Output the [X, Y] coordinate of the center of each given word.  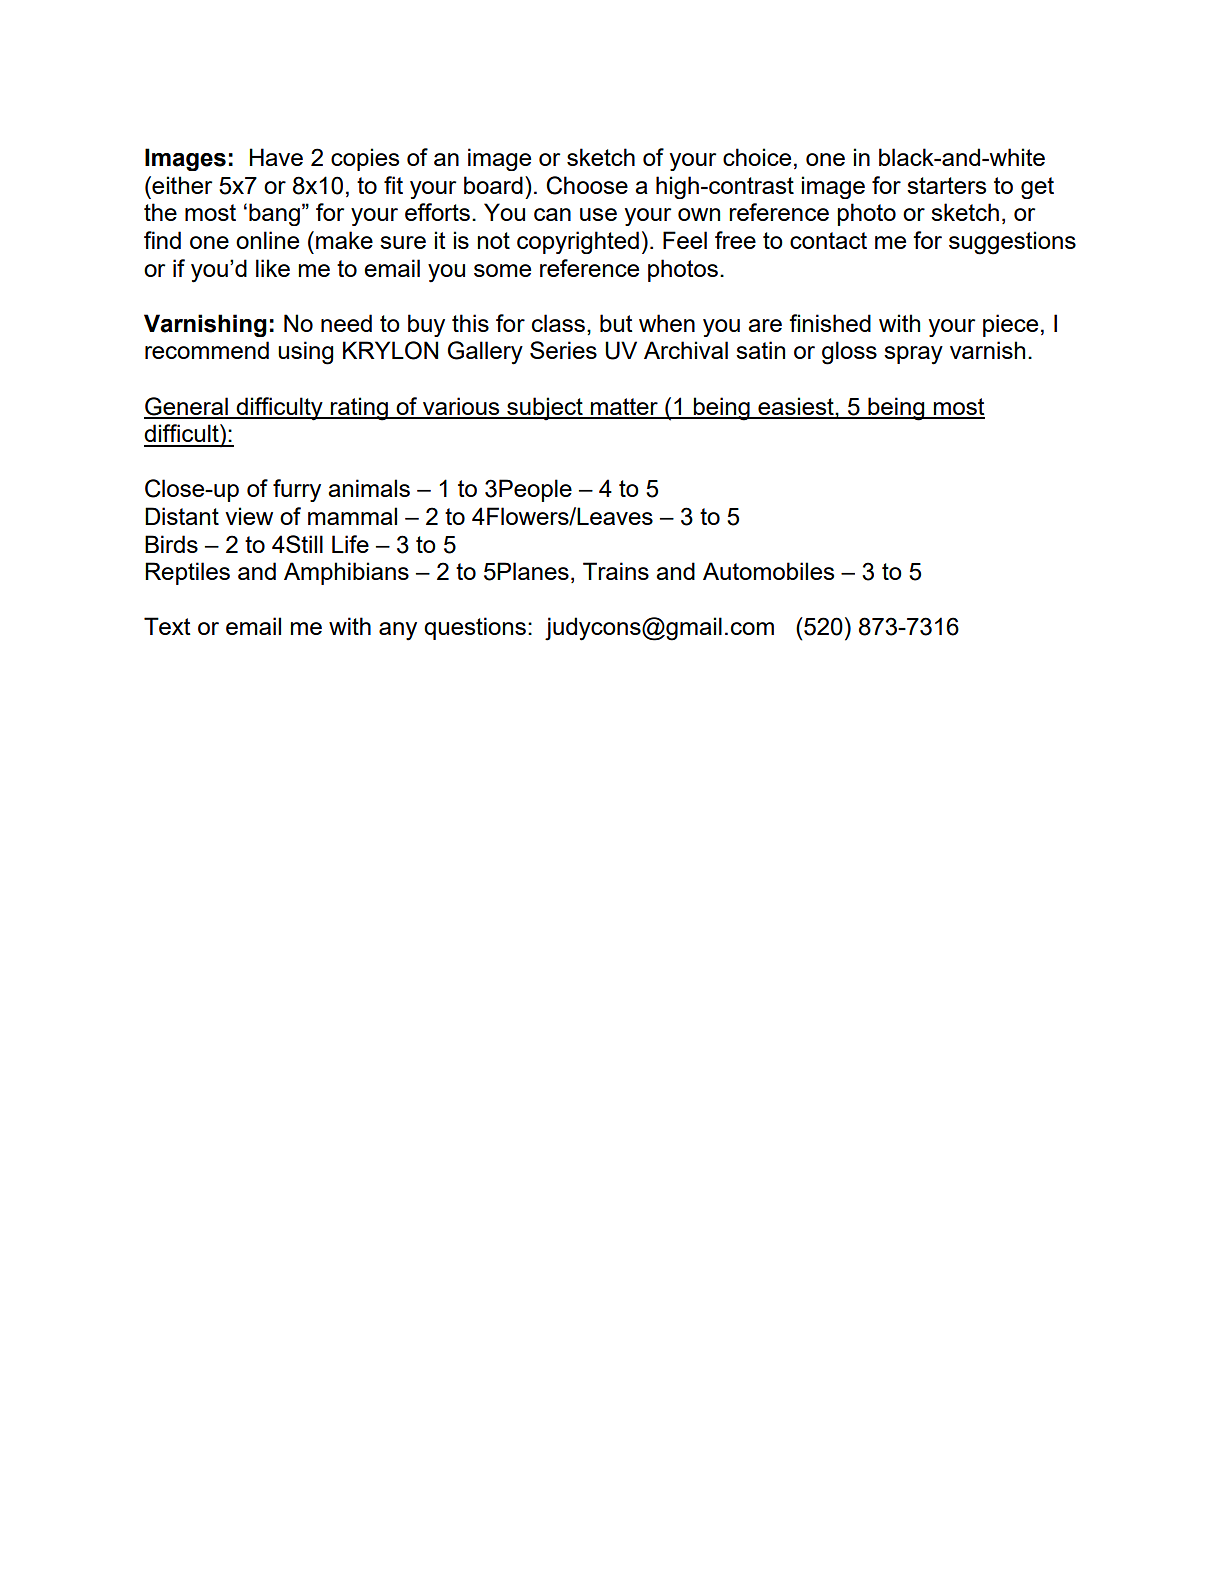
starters [946, 185]
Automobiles [768, 571]
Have [276, 157]
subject [545, 409]
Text [167, 626]
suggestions [1012, 243]
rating [359, 409]
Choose [587, 185]
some [502, 270]
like [273, 268]
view [249, 516]
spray [913, 355]
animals [369, 488]
